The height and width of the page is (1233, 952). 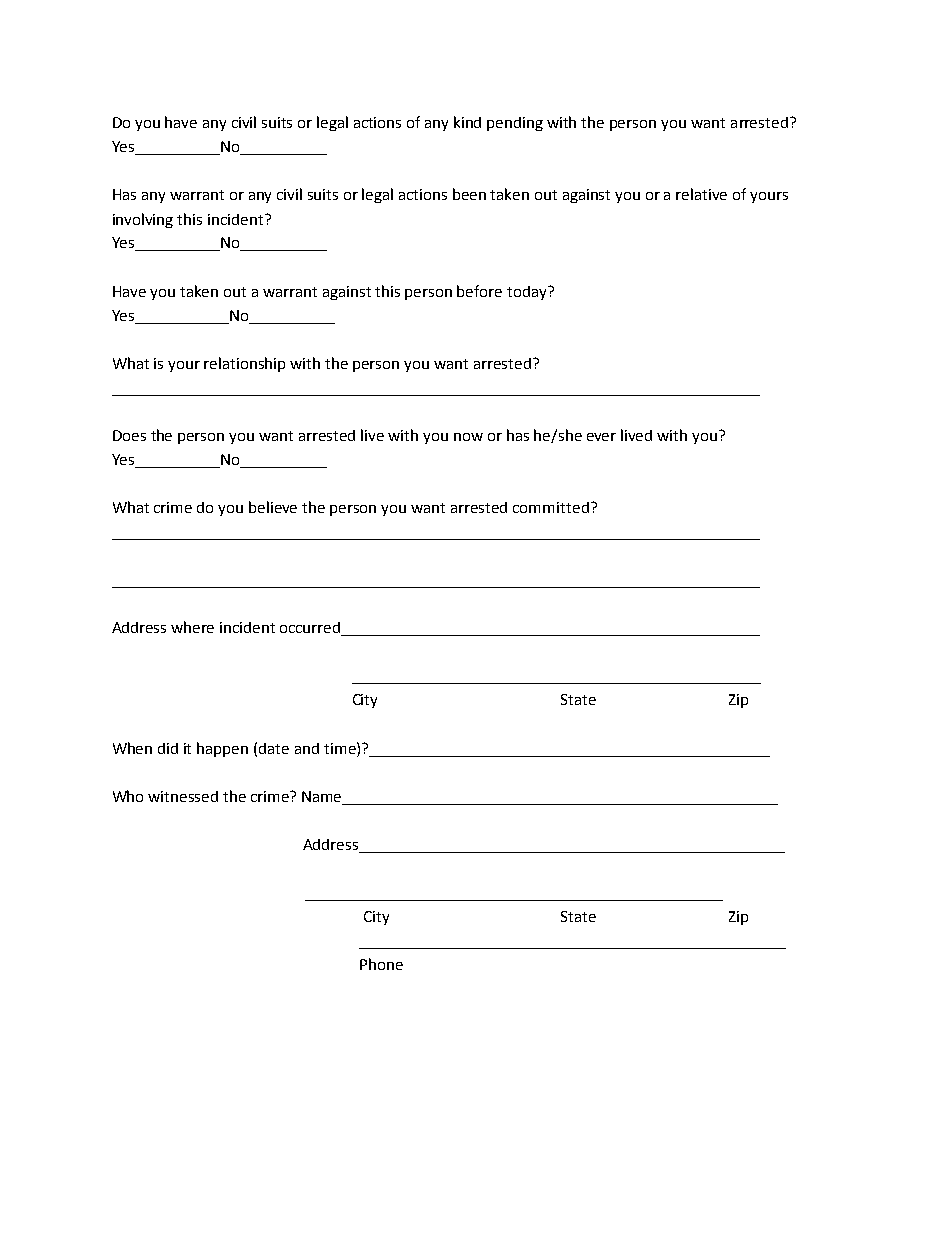 What do you see at coordinates (467, 122) in the page?
I see `kind` at bounding box center [467, 122].
